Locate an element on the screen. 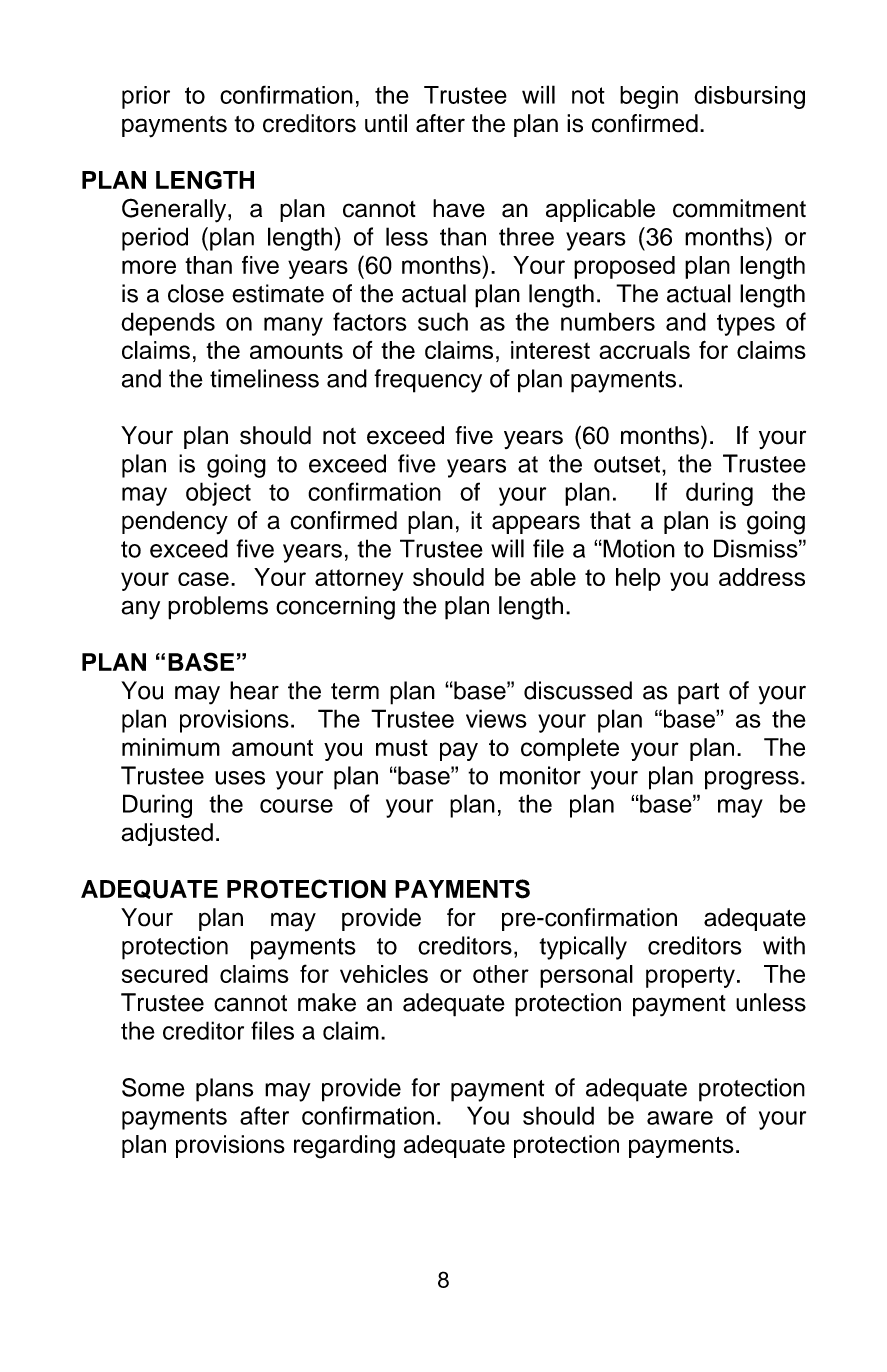 This screenshot has height=1372, width=887. progress is located at coordinates (752, 780).
